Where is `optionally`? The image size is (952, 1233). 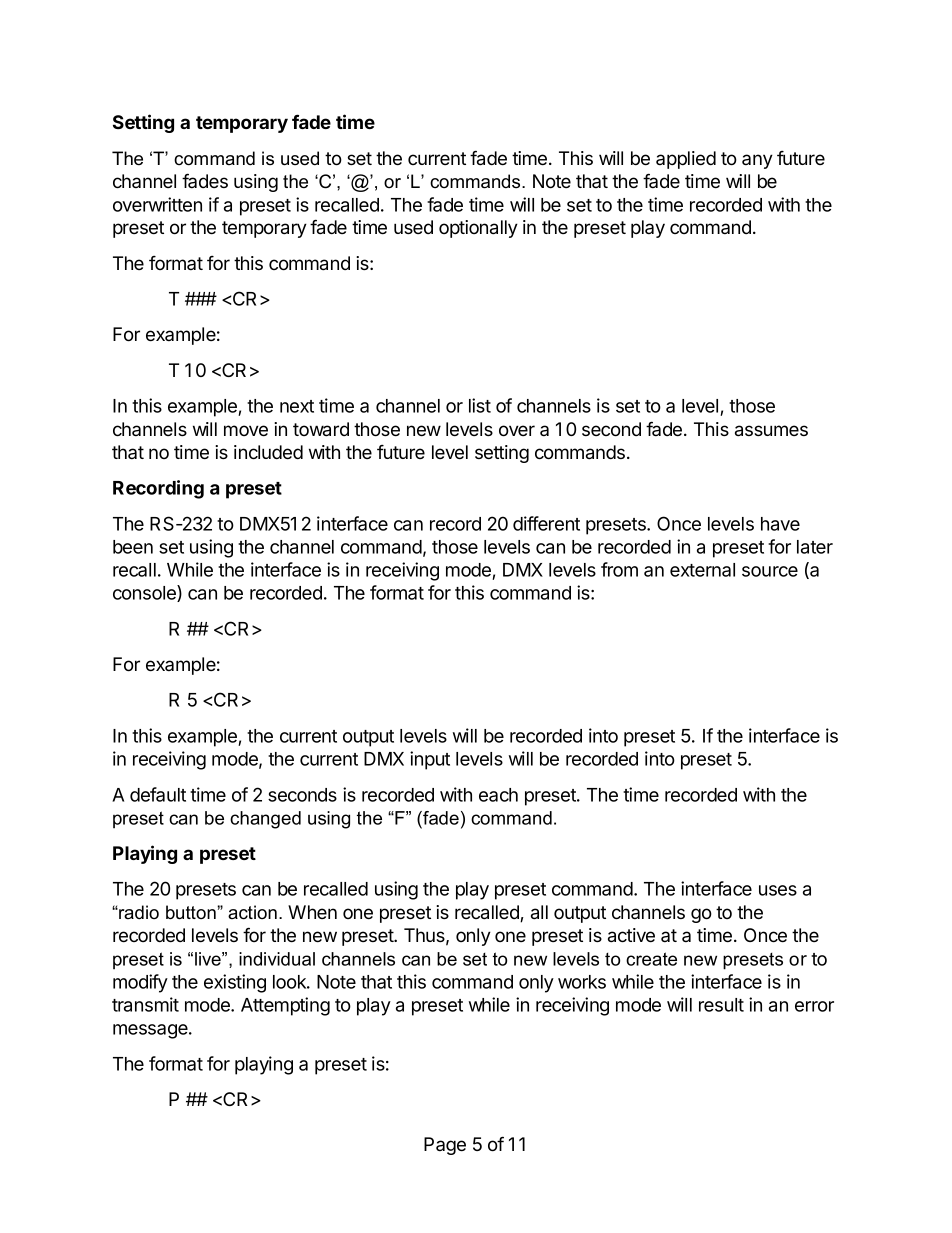
optionally is located at coordinates (478, 229).
